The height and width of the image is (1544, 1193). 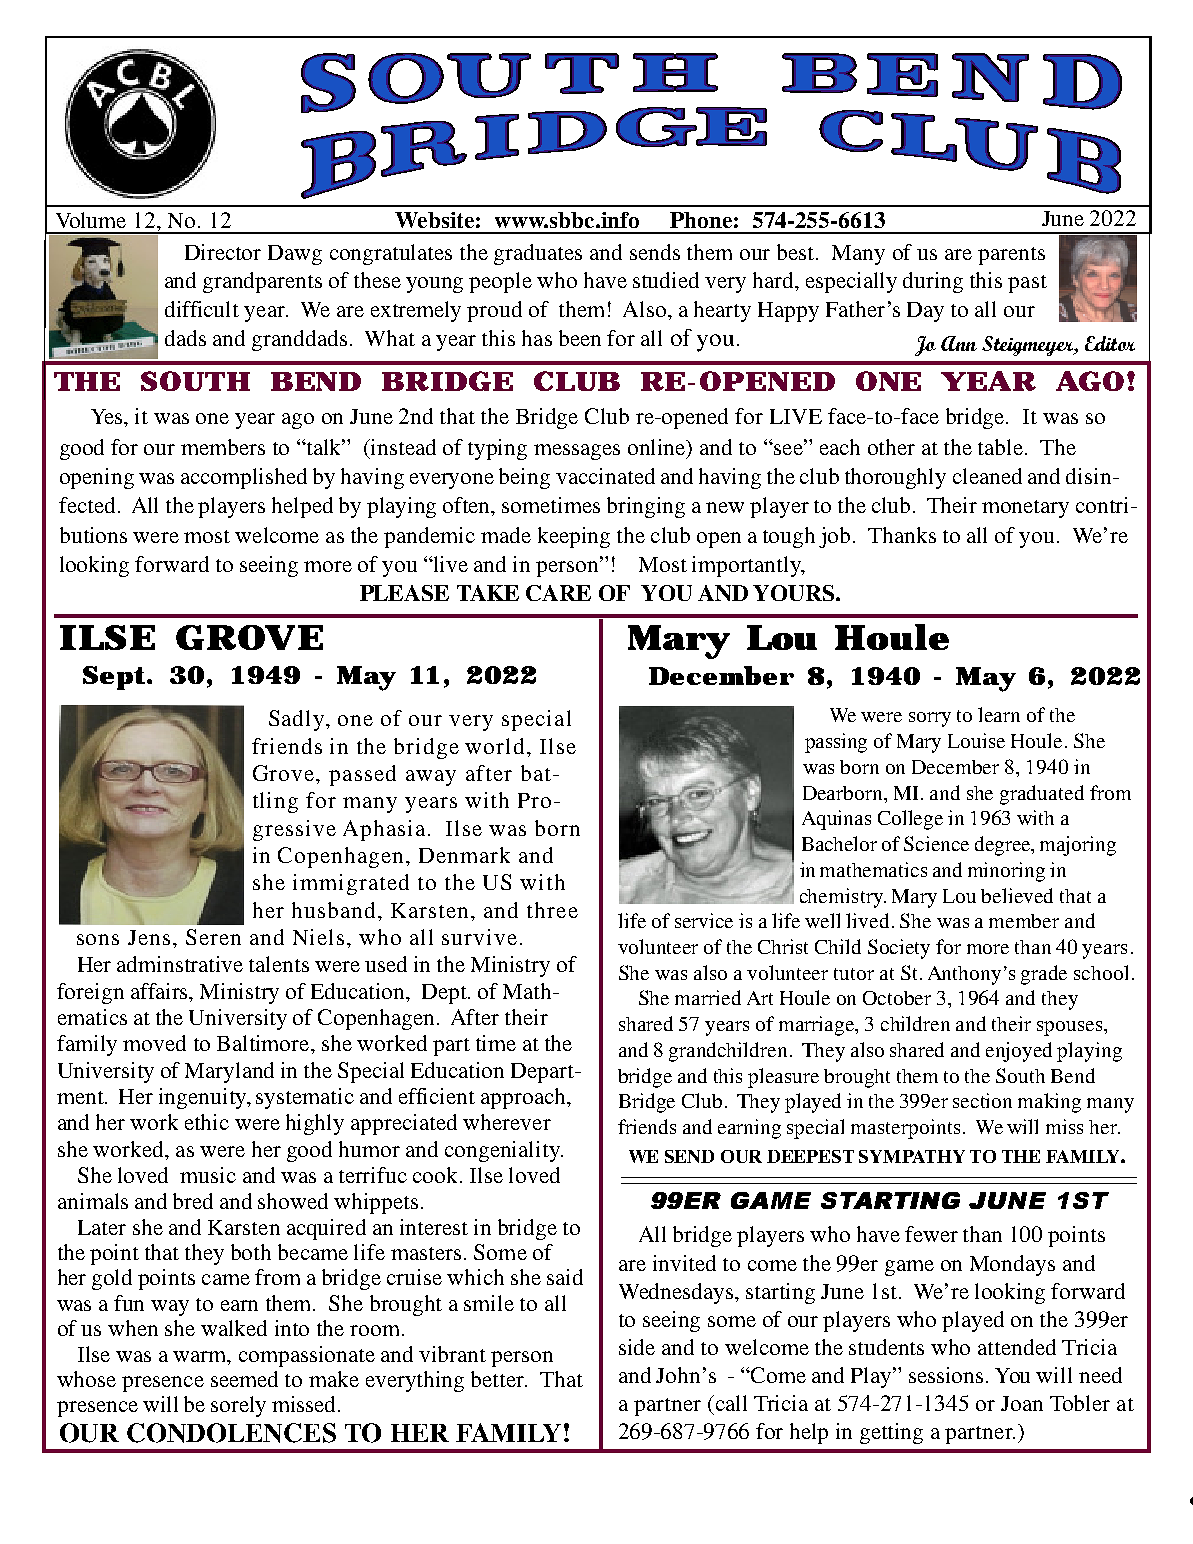 What do you see at coordinates (1019, 1052) in the image?
I see `enjoyed` at bounding box center [1019, 1052].
